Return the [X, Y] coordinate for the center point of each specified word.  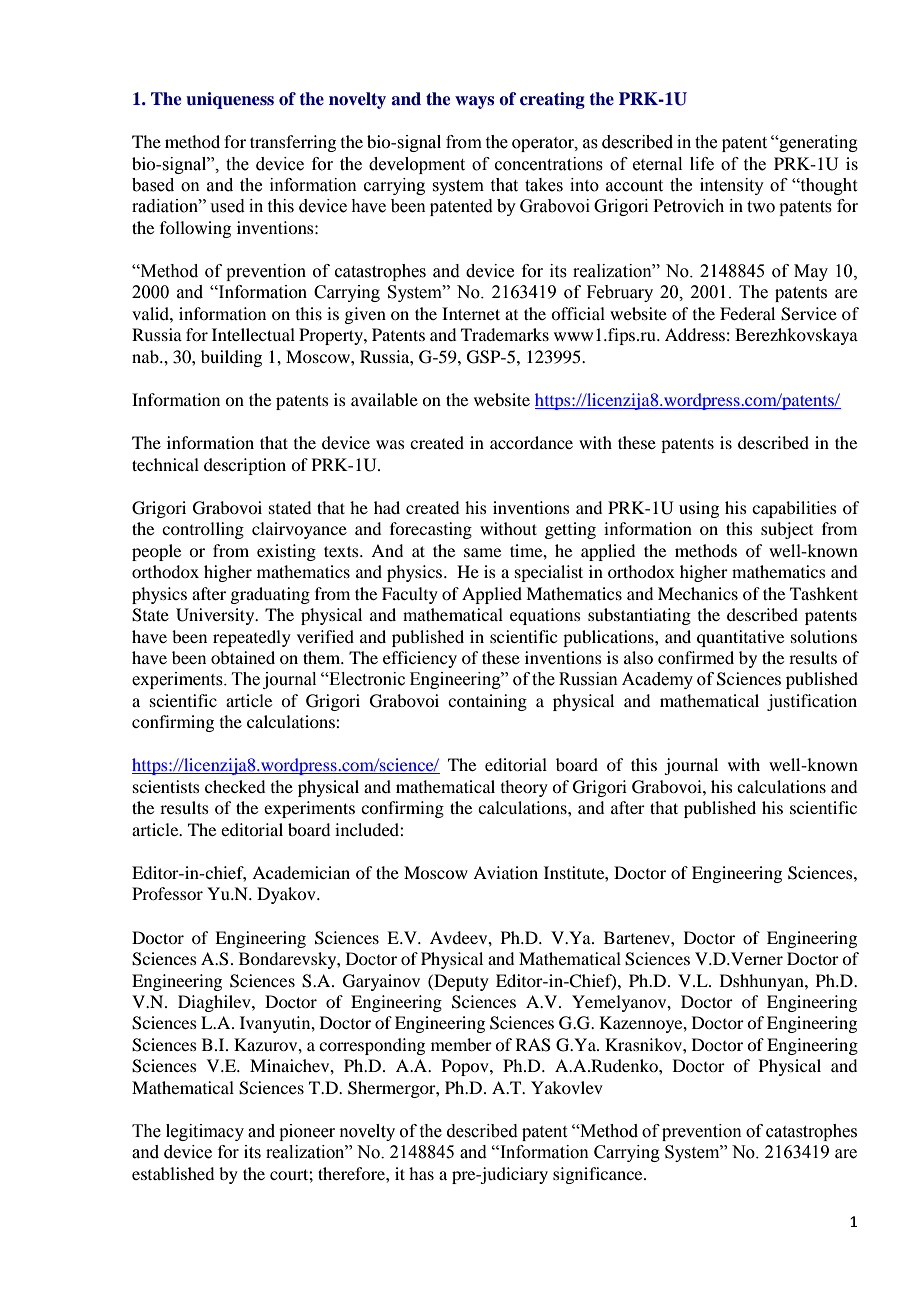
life [702, 164]
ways [474, 102]
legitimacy [205, 1132]
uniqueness [230, 100]
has [421, 1173]
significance [599, 1175]
